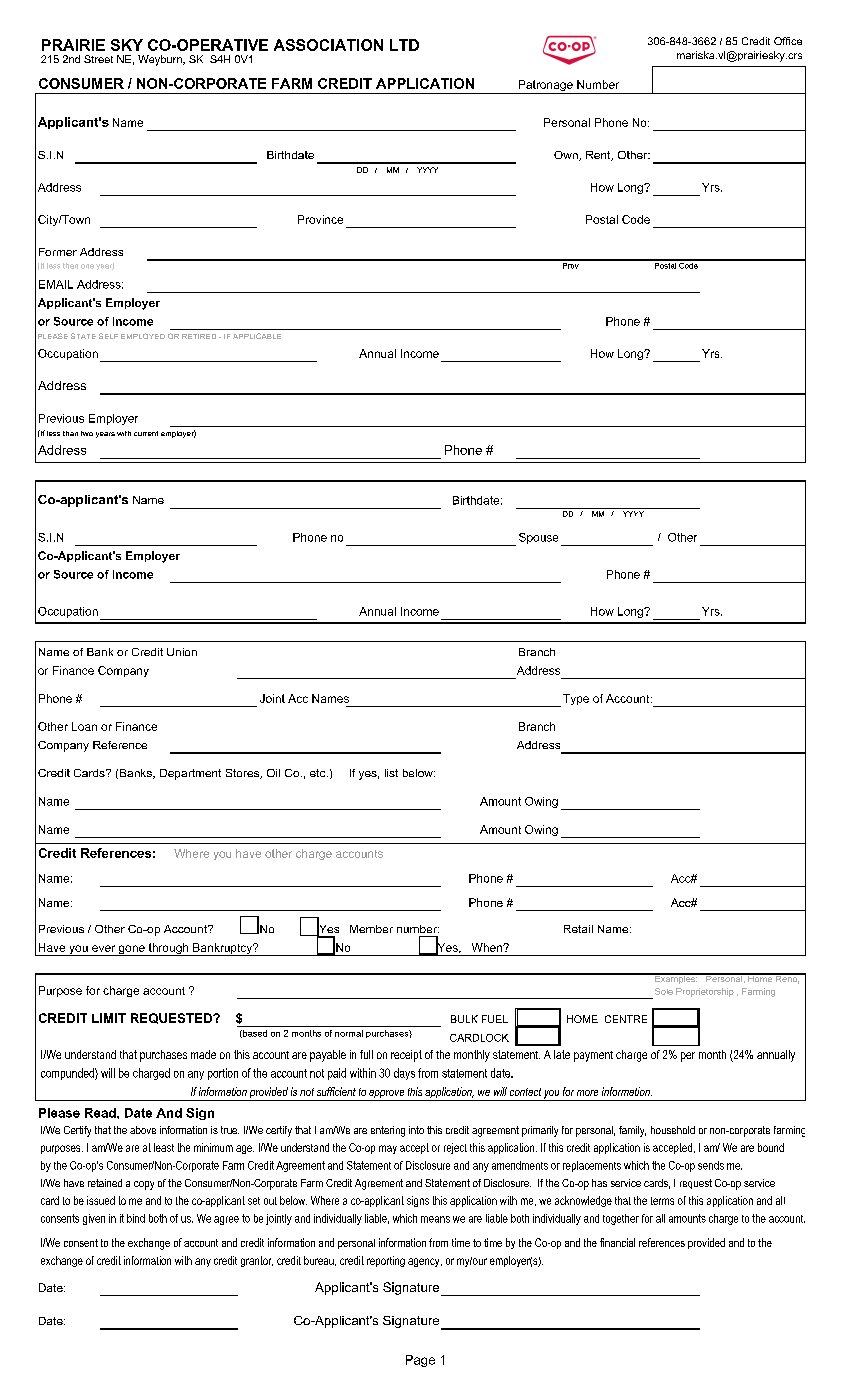 The width and height of the screenshot is (849, 1400). Describe the element at coordinates (132, 950) in the screenshot. I see `gone` at that location.
